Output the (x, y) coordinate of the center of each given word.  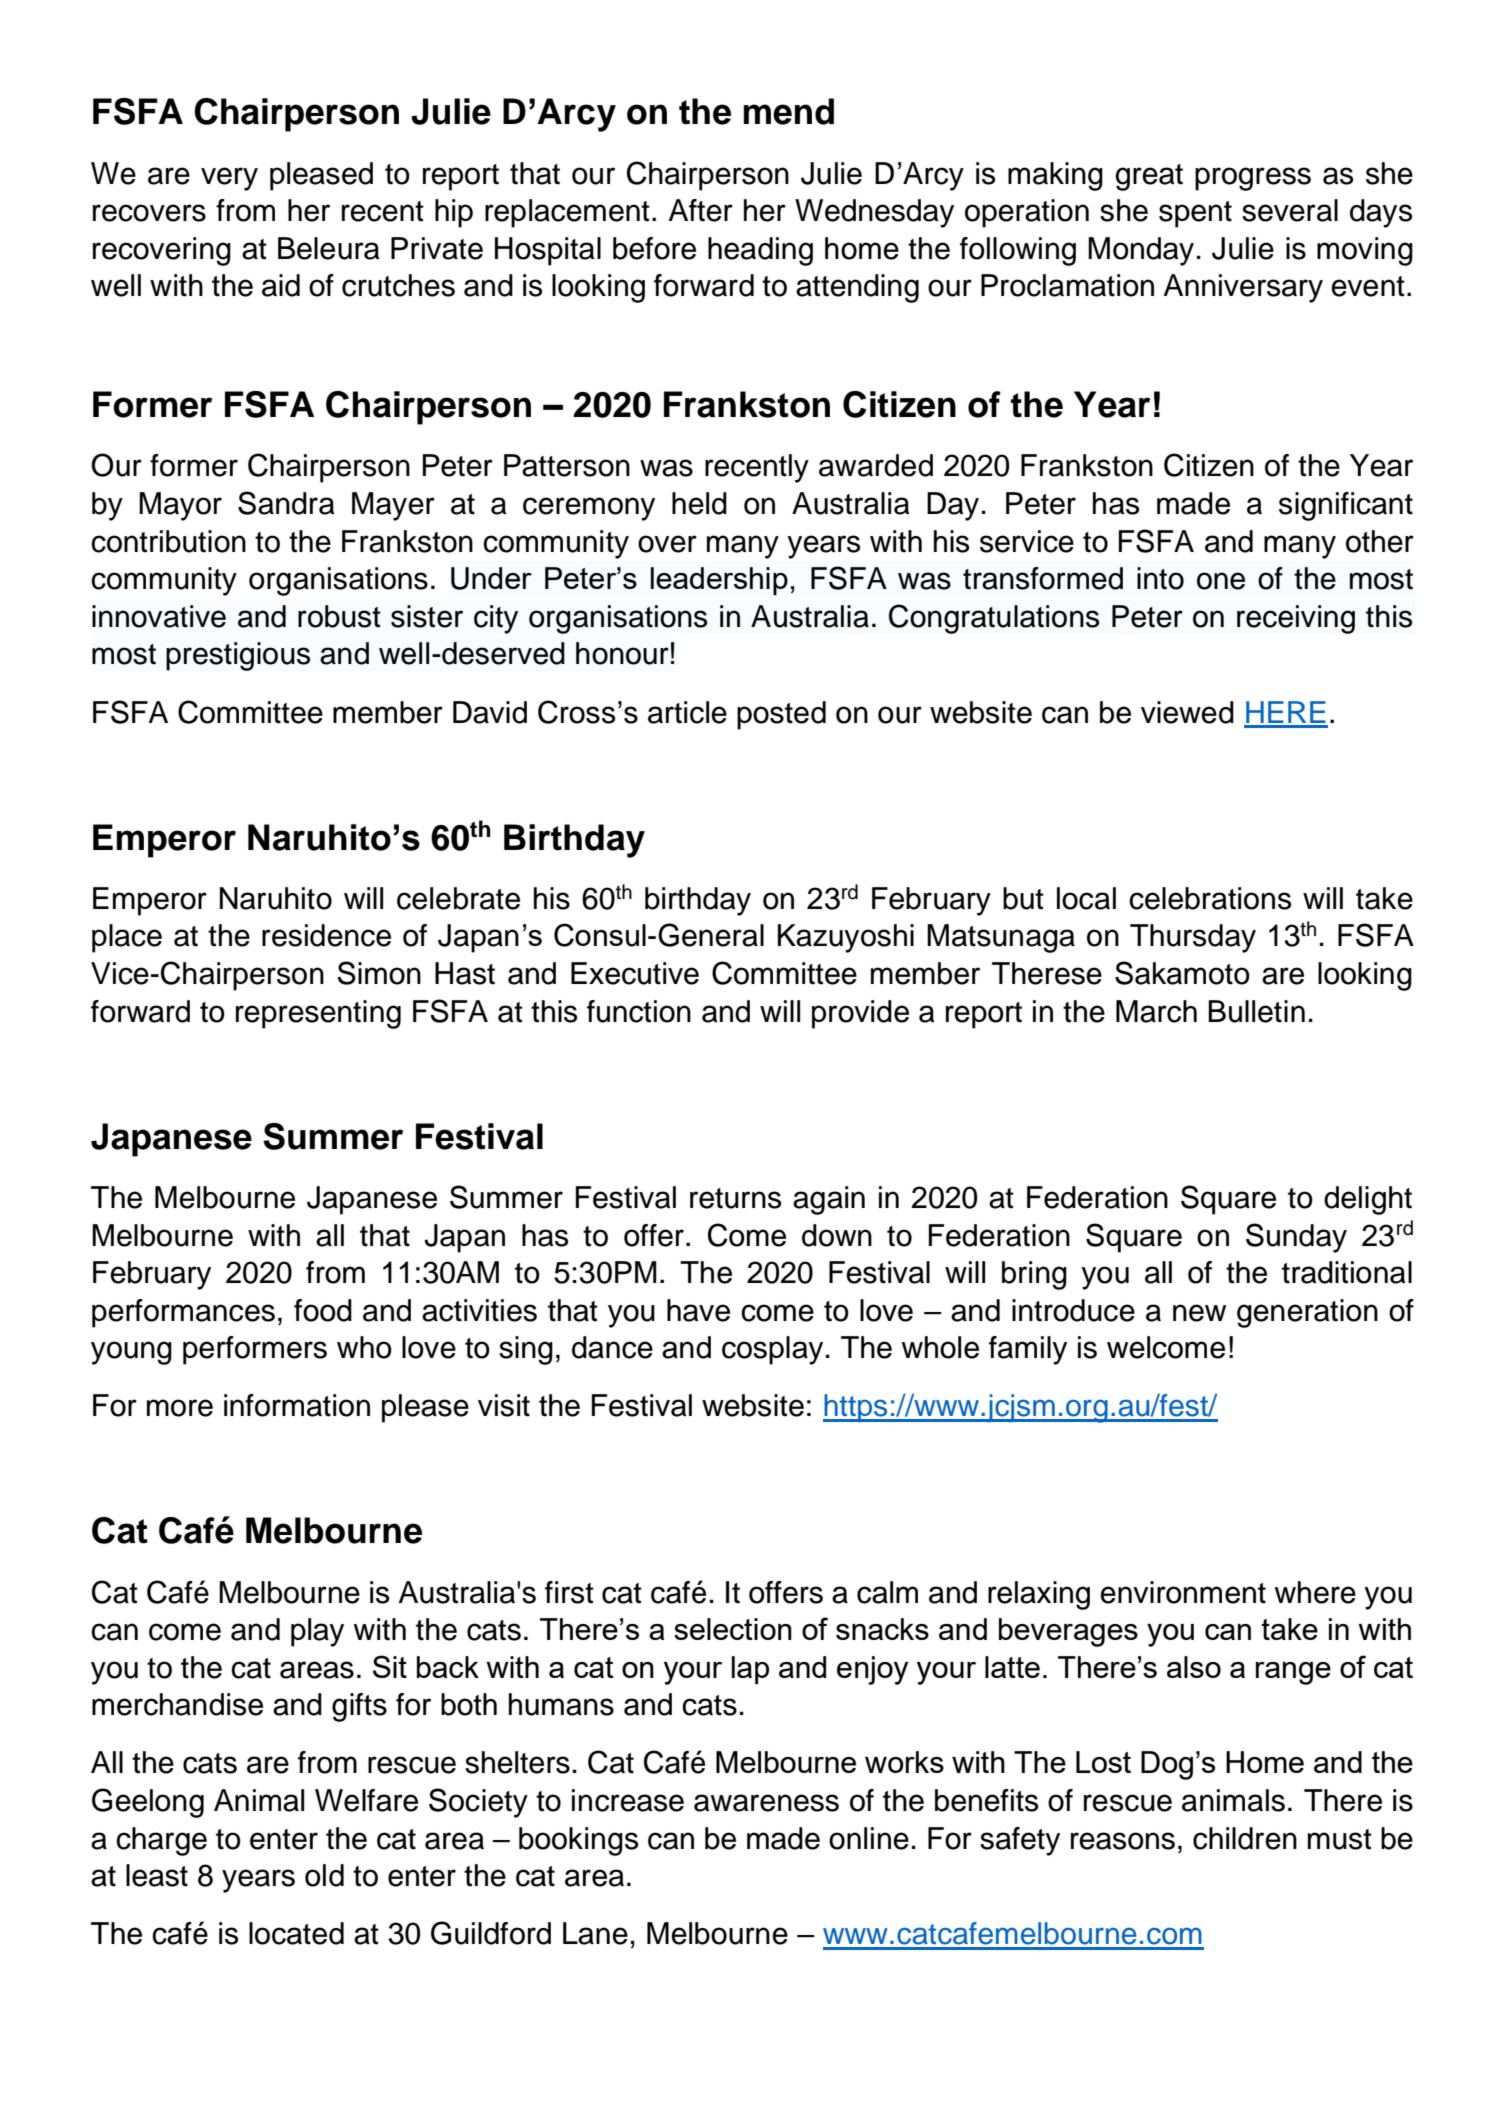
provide (860, 1014)
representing (318, 1014)
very (229, 179)
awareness (766, 1803)
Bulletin (1256, 1011)
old (324, 1875)
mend (789, 111)
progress (1253, 179)
